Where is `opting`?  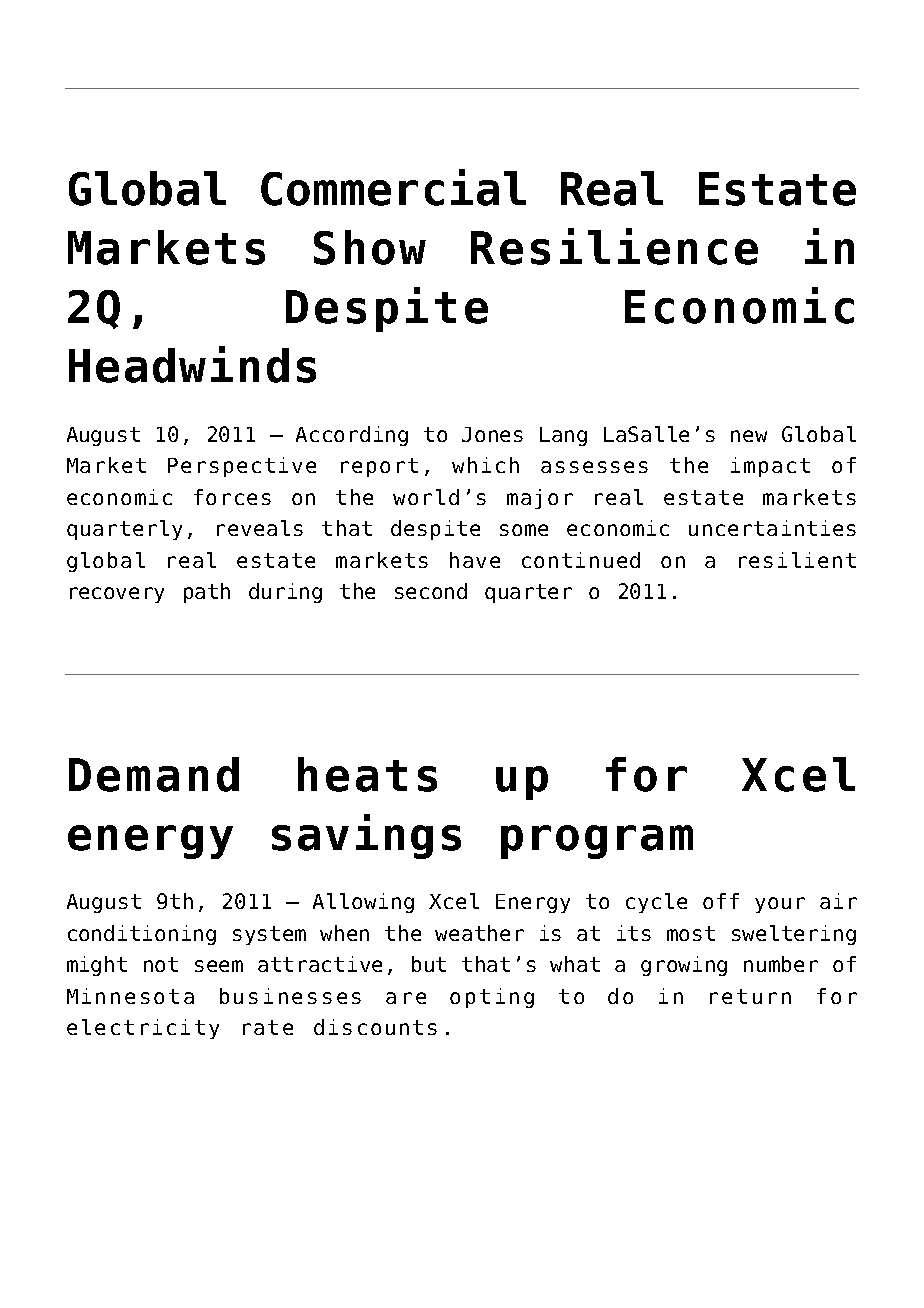
opting is located at coordinates (492, 998).
